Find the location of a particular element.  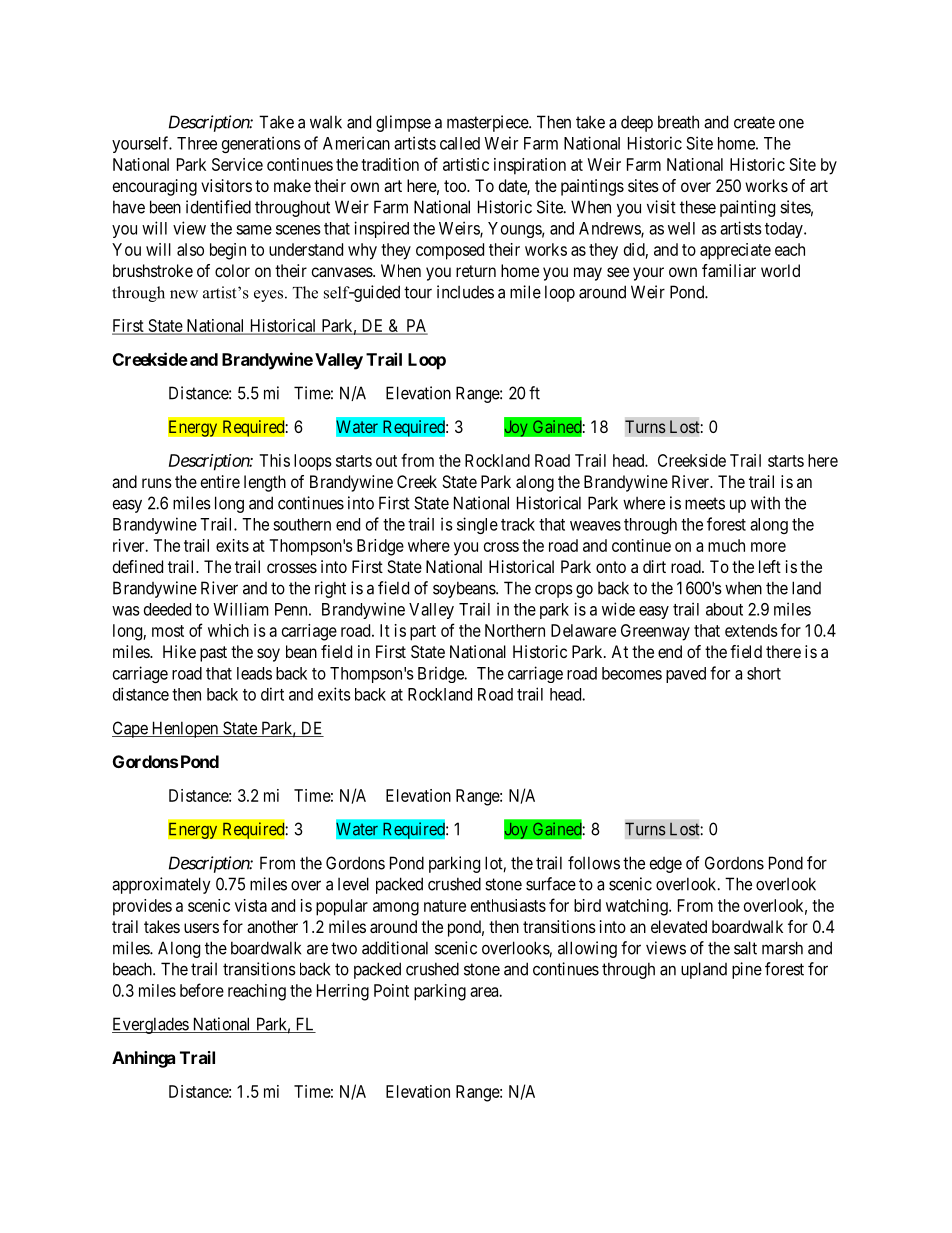

paved is located at coordinates (686, 675).
